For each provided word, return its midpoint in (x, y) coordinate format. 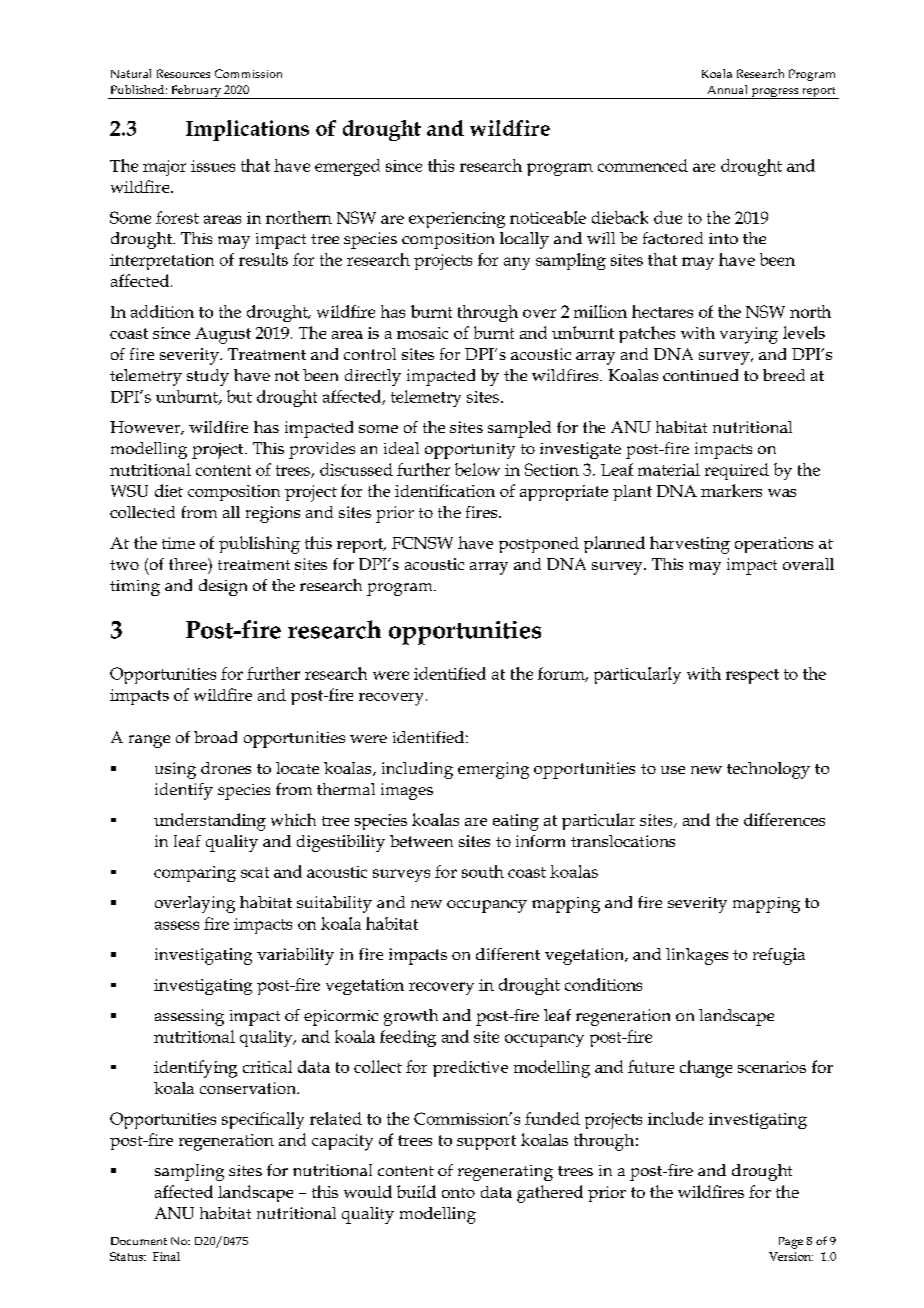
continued (700, 375)
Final (166, 1256)
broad (215, 737)
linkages (697, 956)
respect (752, 676)
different (508, 954)
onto (458, 1193)
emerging (493, 770)
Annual (727, 89)
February (196, 92)
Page (791, 1243)
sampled (519, 429)
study (208, 377)
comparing (195, 874)
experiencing (457, 220)
